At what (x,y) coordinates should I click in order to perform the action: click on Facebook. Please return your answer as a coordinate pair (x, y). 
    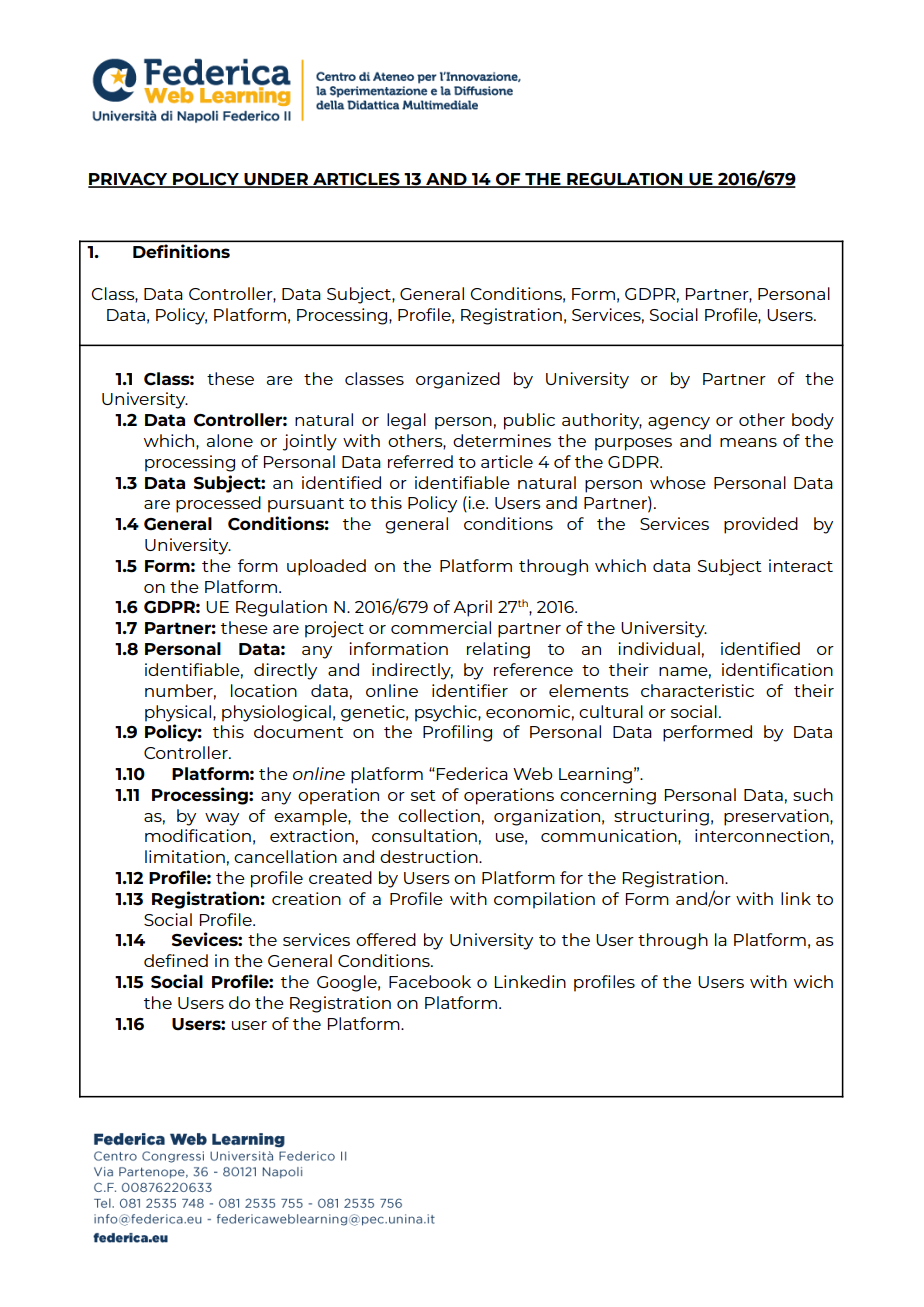
    Looking at the image, I should click on (430, 981).
